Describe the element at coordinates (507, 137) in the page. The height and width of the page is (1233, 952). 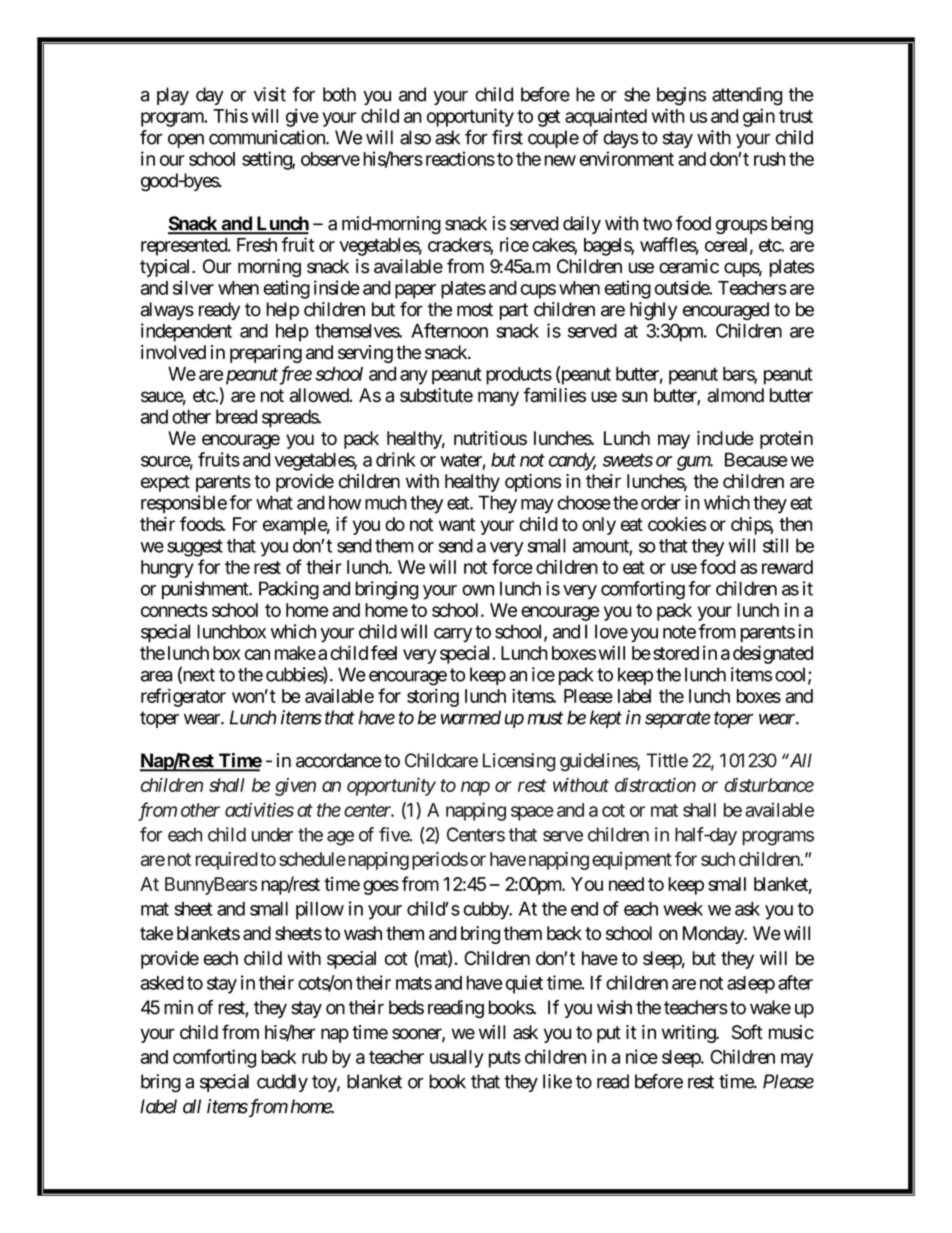
I see `first` at that location.
